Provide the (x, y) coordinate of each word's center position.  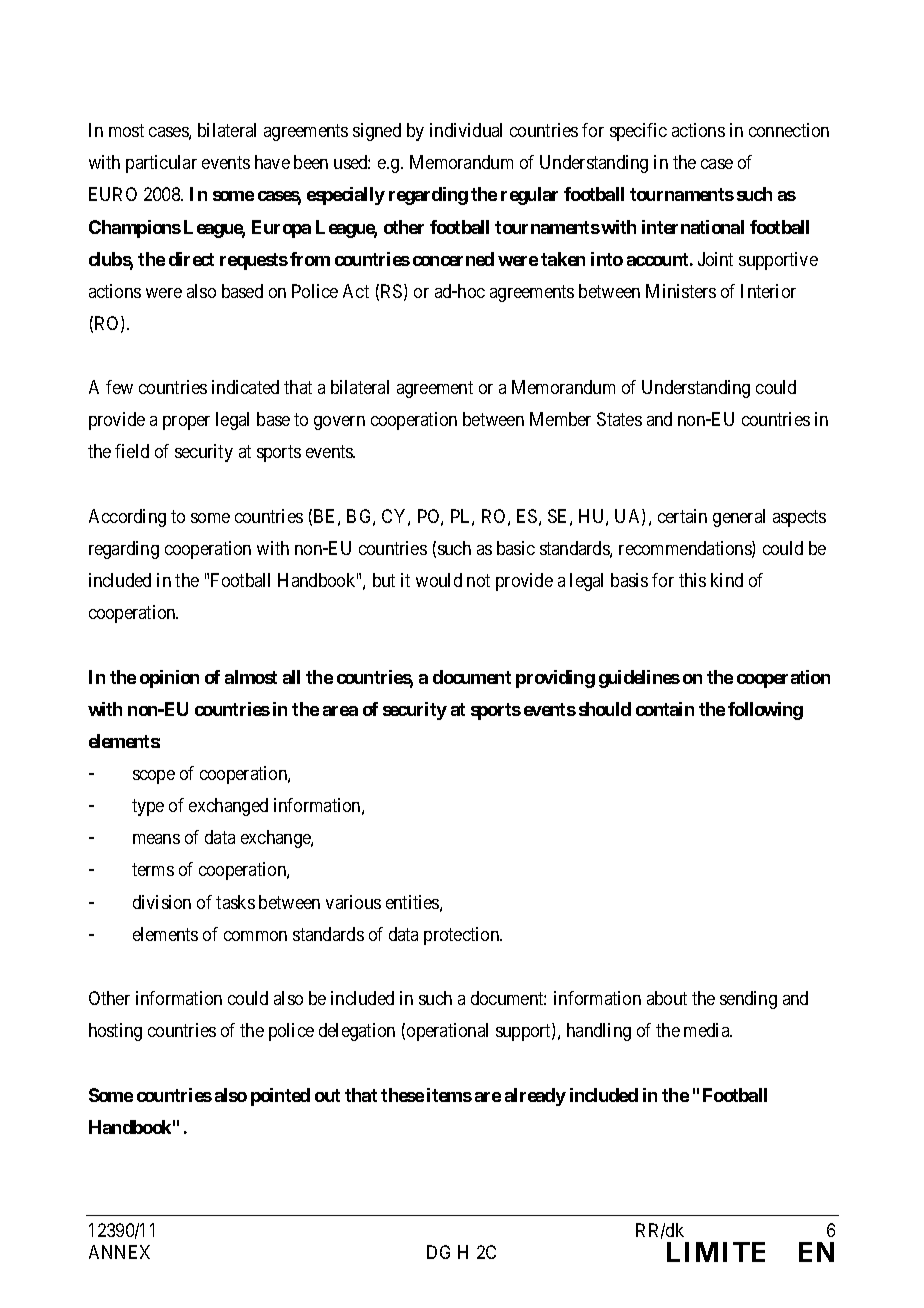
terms (153, 870)
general (739, 518)
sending (748, 1000)
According (127, 518)
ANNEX (119, 1252)
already (535, 1097)
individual (466, 130)
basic (516, 548)
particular (161, 164)
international (693, 227)
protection (463, 936)
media (708, 1030)
